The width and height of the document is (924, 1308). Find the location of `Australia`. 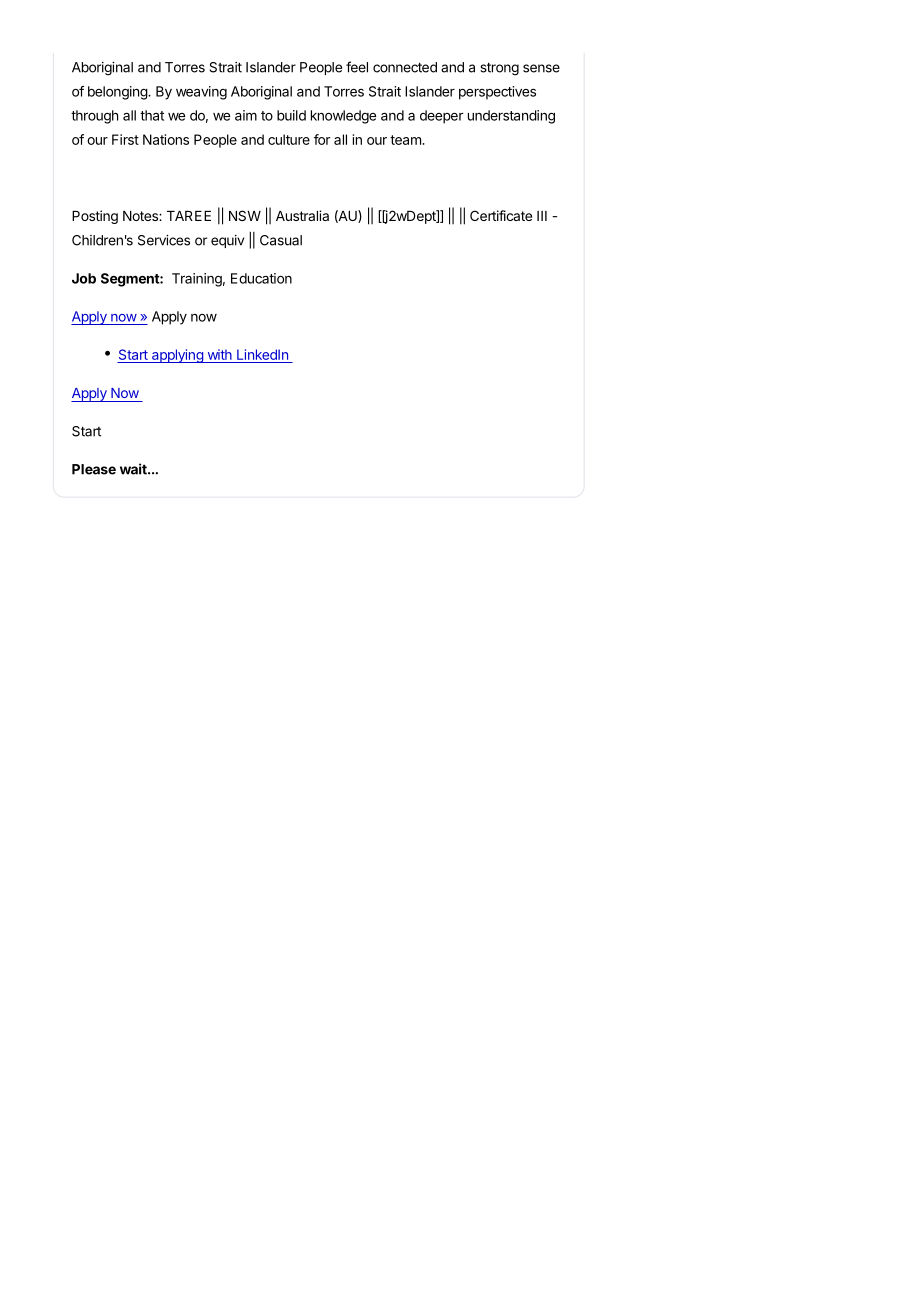

Australia is located at coordinates (302, 215).
